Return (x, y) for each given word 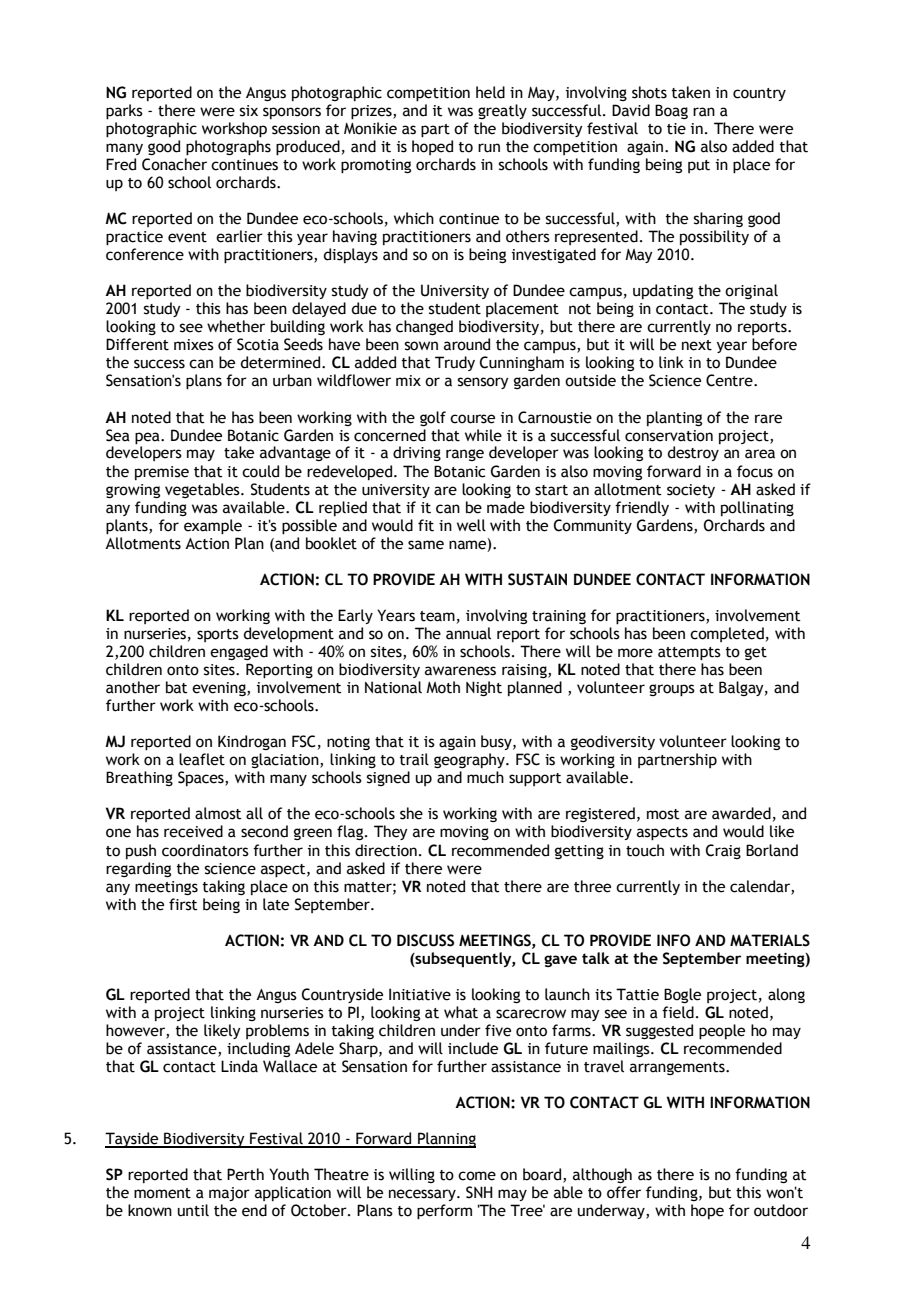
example (213, 527)
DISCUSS (425, 940)
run (489, 148)
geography (470, 760)
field (678, 1012)
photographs (228, 148)
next (697, 345)
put (699, 166)
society (691, 491)
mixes (194, 345)
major (229, 1194)
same (426, 545)
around (467, 344)
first (183, 904)
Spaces (202, 778)
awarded (741, 813)
